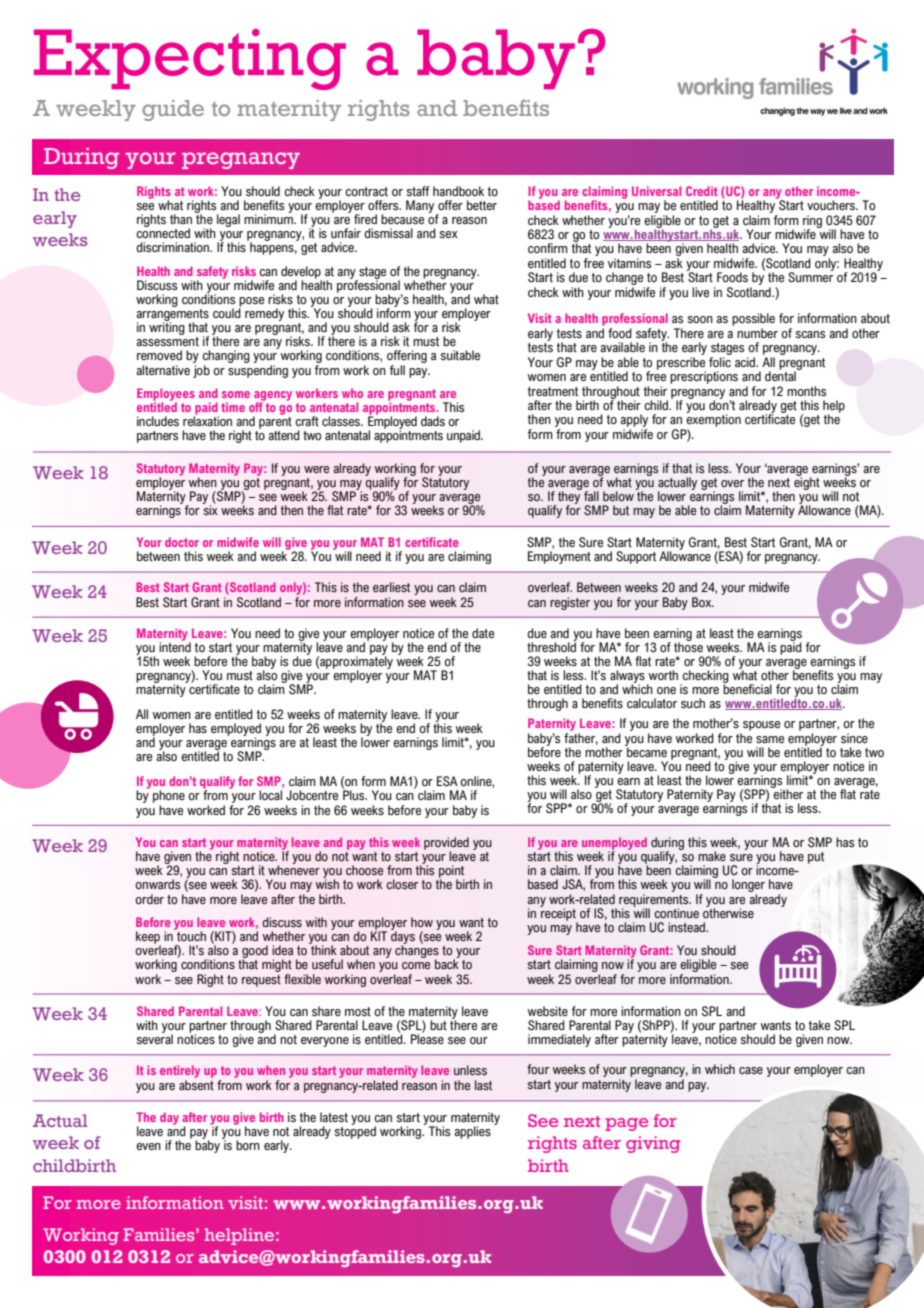  What do you see at coordinates (175, 646) in the document?
I see `intend` at bounding box center [175, 646].
